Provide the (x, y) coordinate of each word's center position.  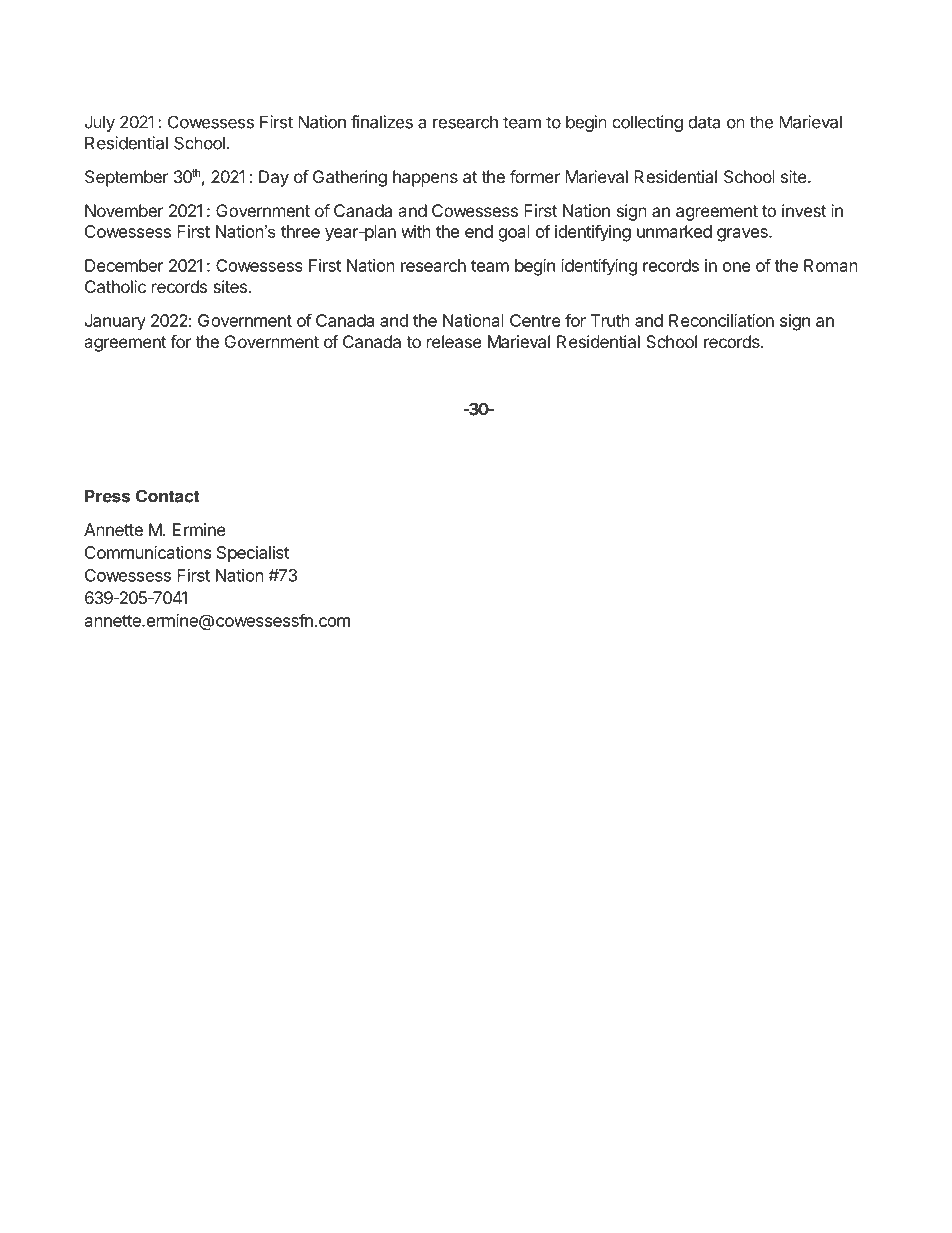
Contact (168, 496)
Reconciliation (721, 320)
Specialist (253, 554)
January (115, 322)
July (100, 123)
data (704, 122)
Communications (148, 552)
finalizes (382, 122)
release (454, 341)
